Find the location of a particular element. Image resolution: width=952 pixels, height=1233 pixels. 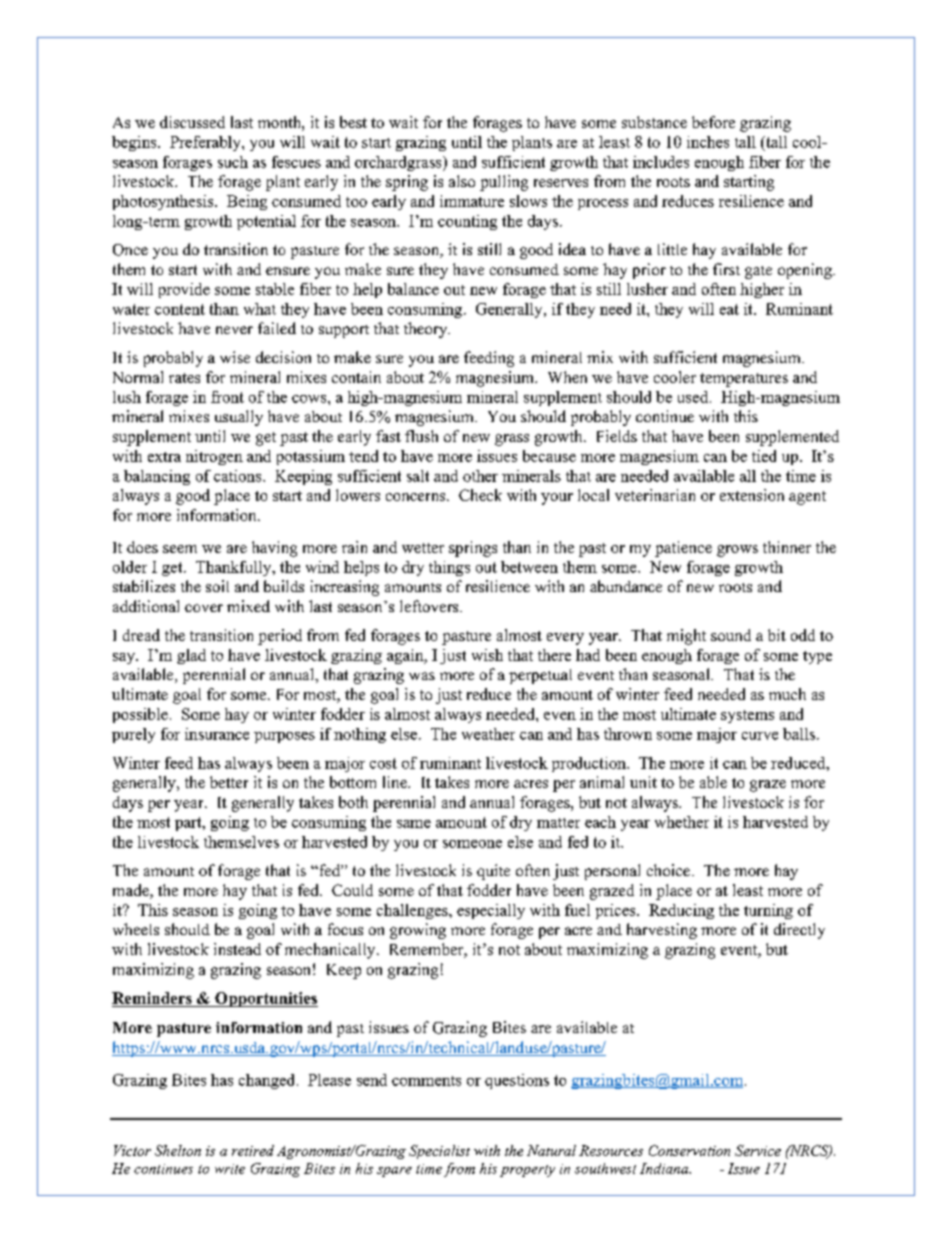

other is located at coordinates (480, 476).
